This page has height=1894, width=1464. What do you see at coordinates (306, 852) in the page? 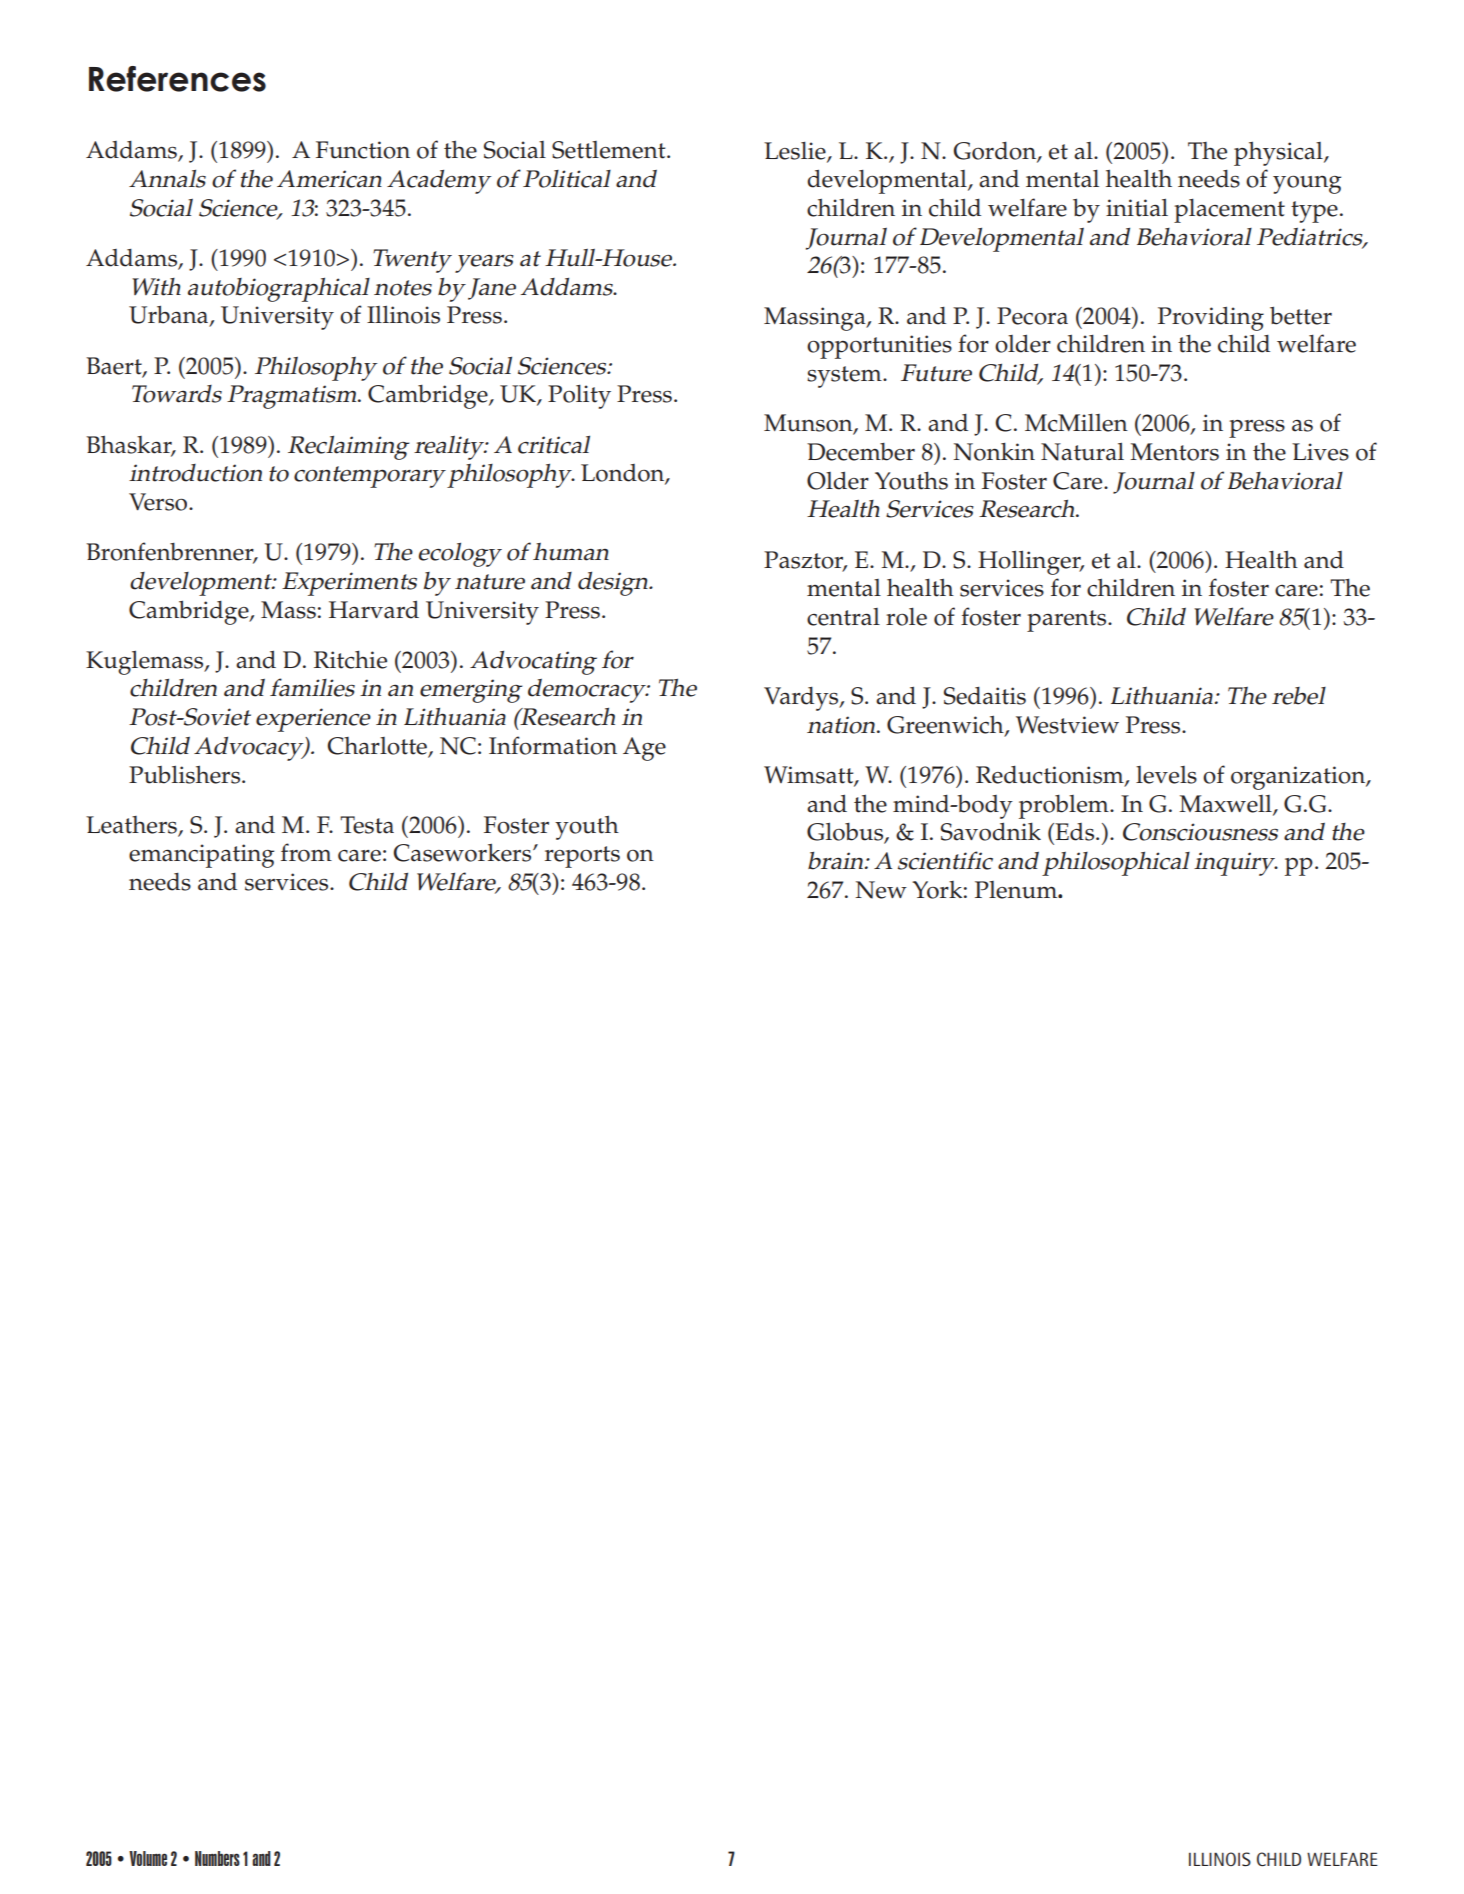
I see `from` at bounding box center [306, 852].
